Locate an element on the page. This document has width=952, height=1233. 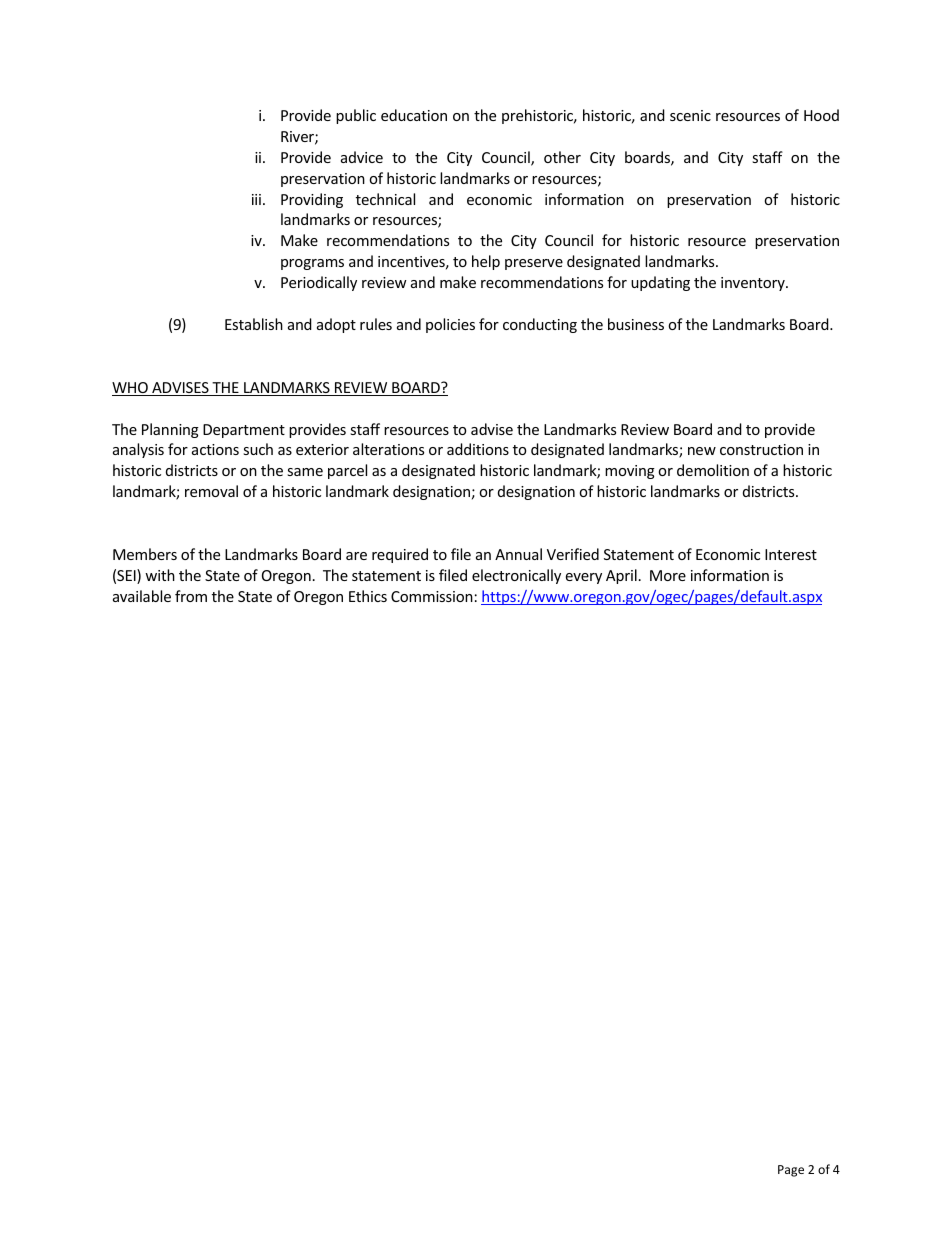
public is located at coordinates (356, 116).
